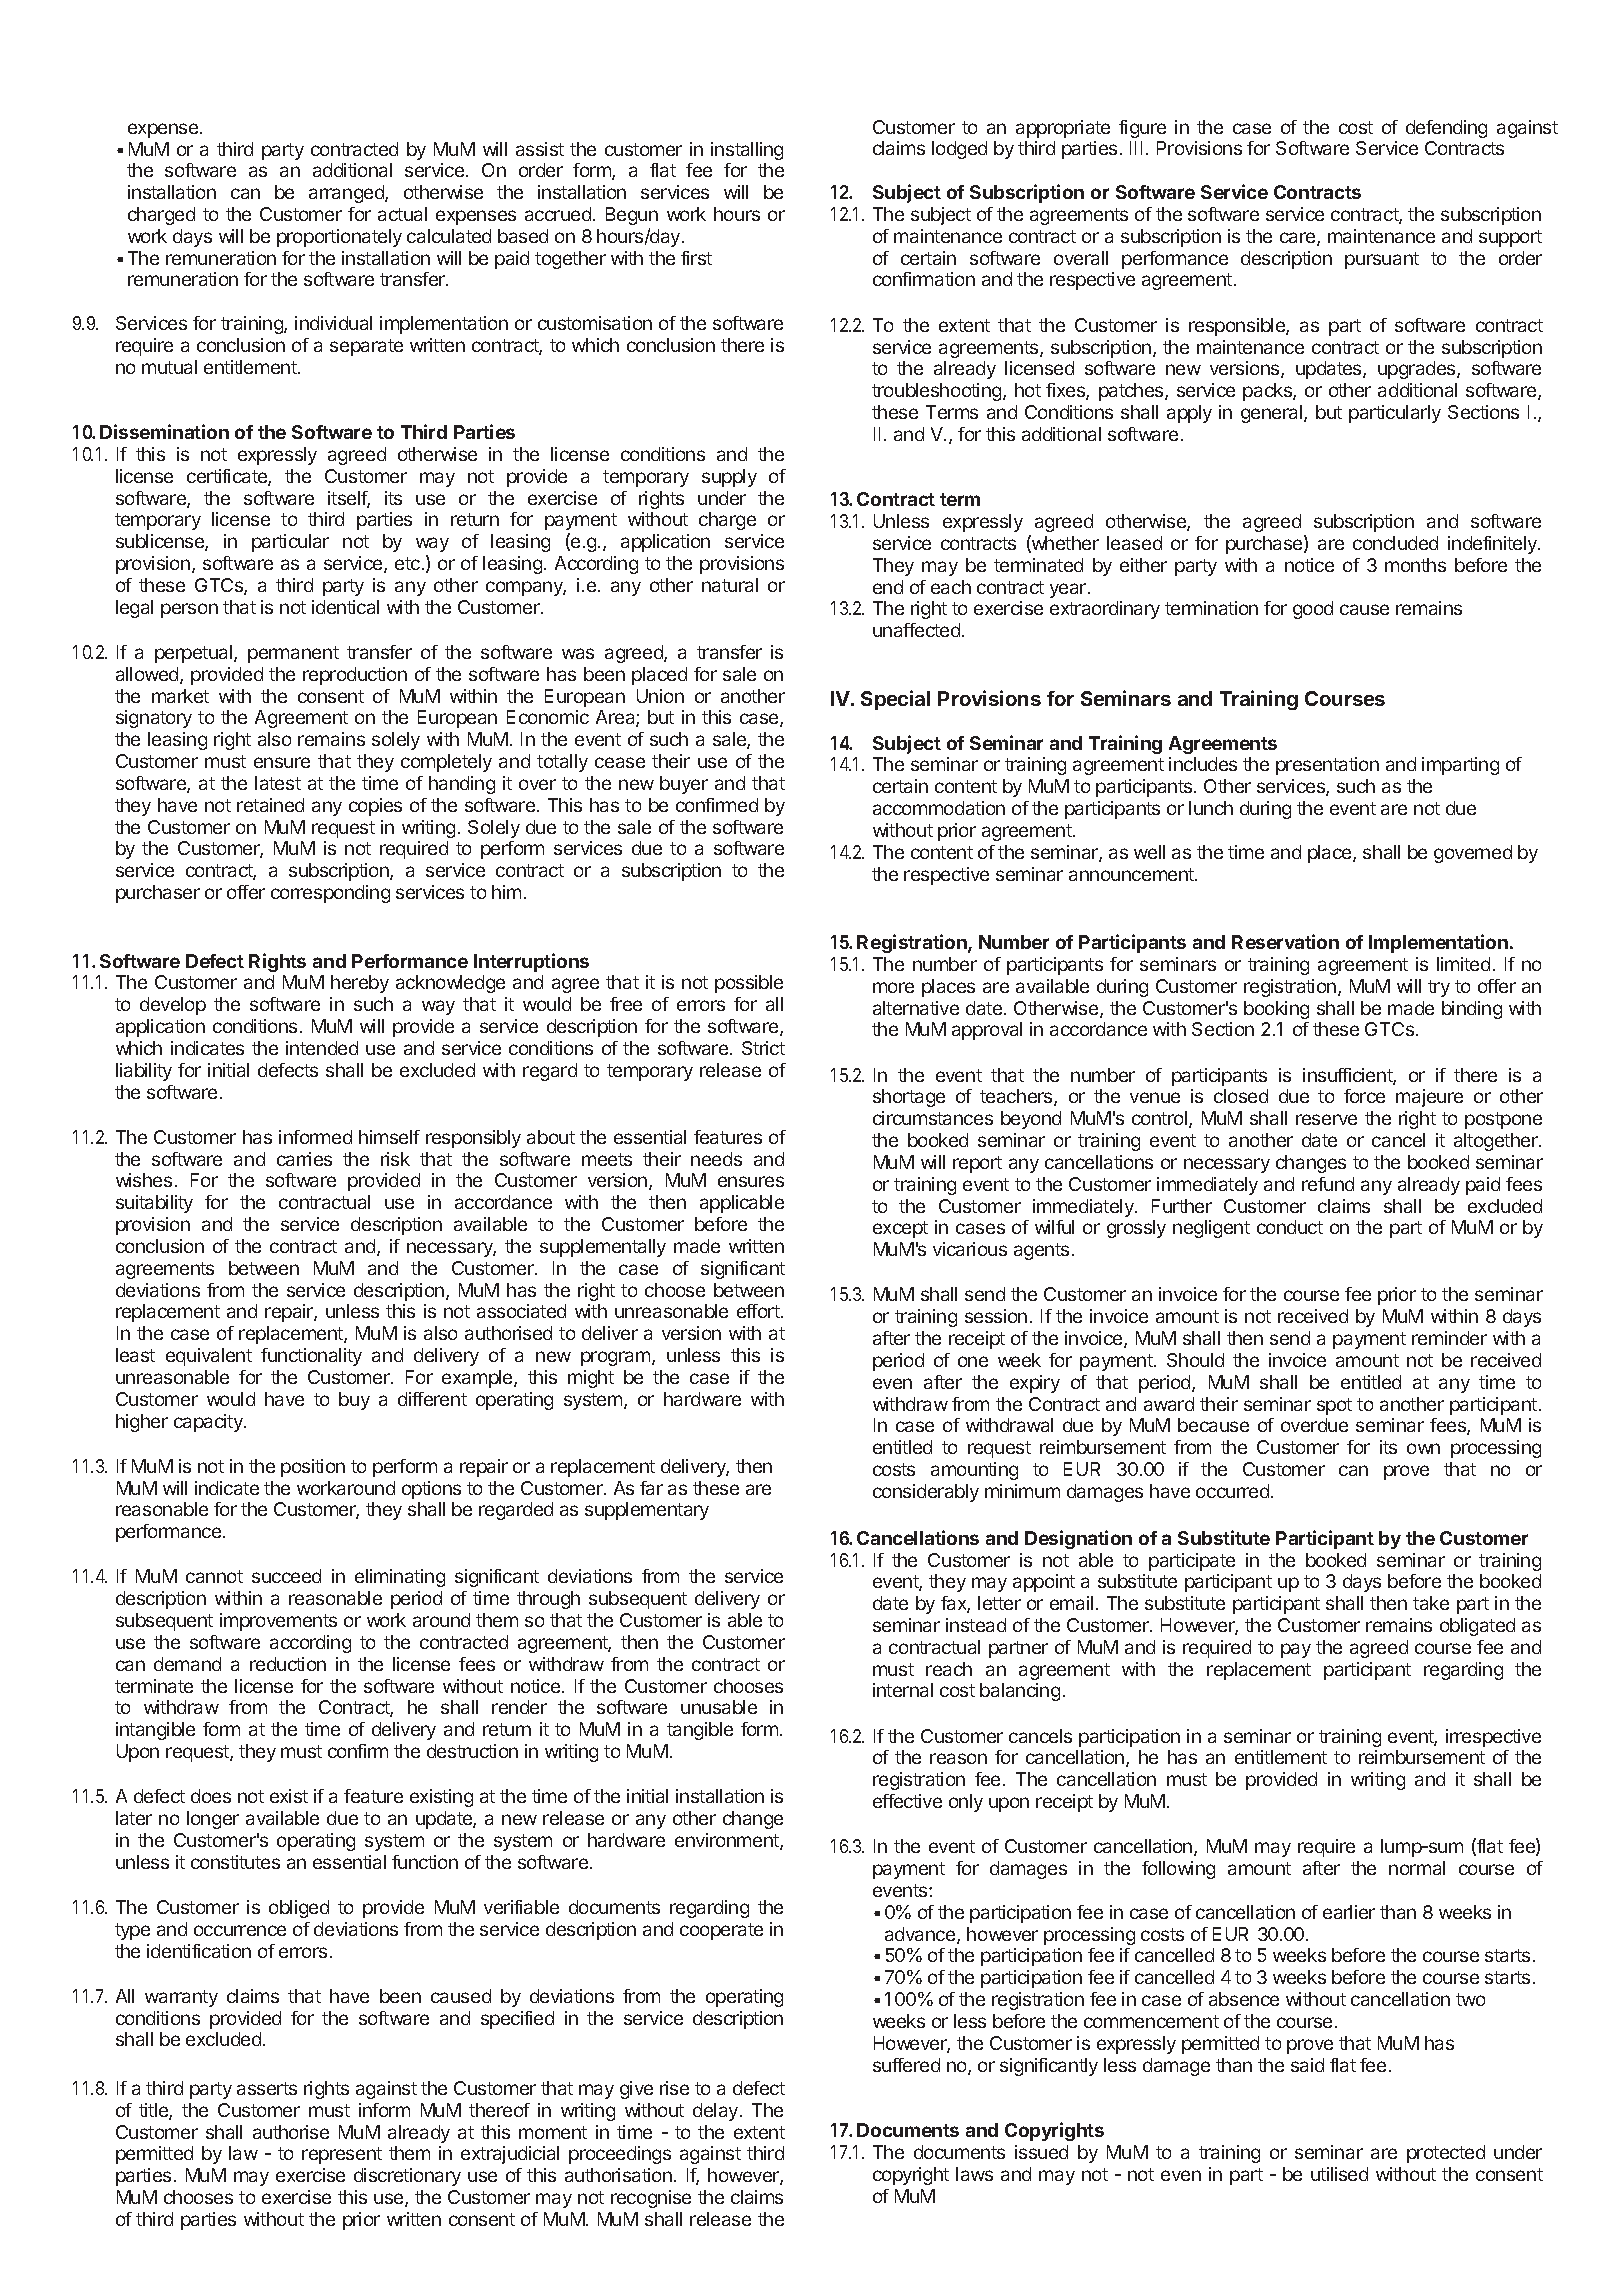 This image has height=2283, width=1615. I want to click on refund, so click(1328, 1184).
